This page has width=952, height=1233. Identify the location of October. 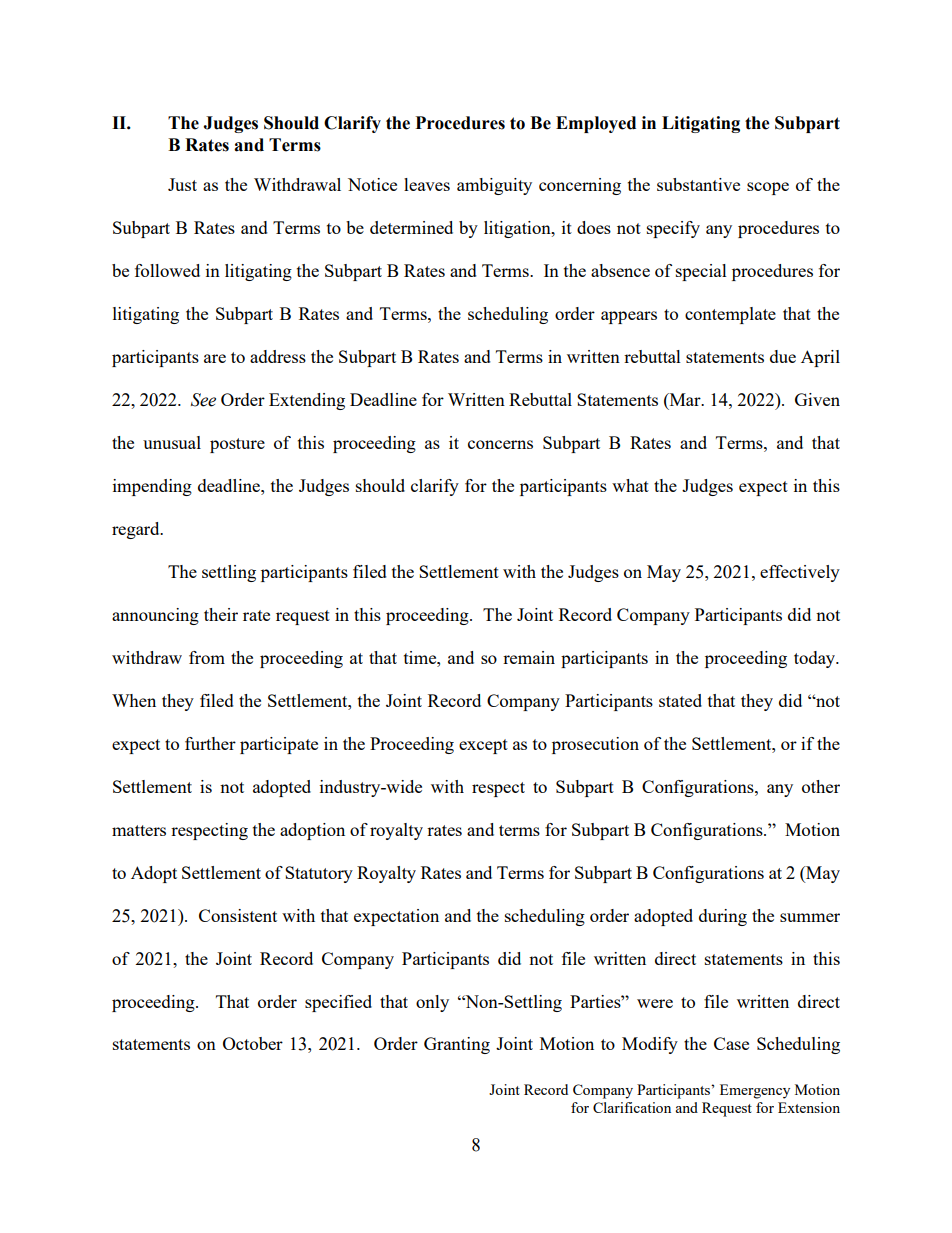
(253, 1043).
